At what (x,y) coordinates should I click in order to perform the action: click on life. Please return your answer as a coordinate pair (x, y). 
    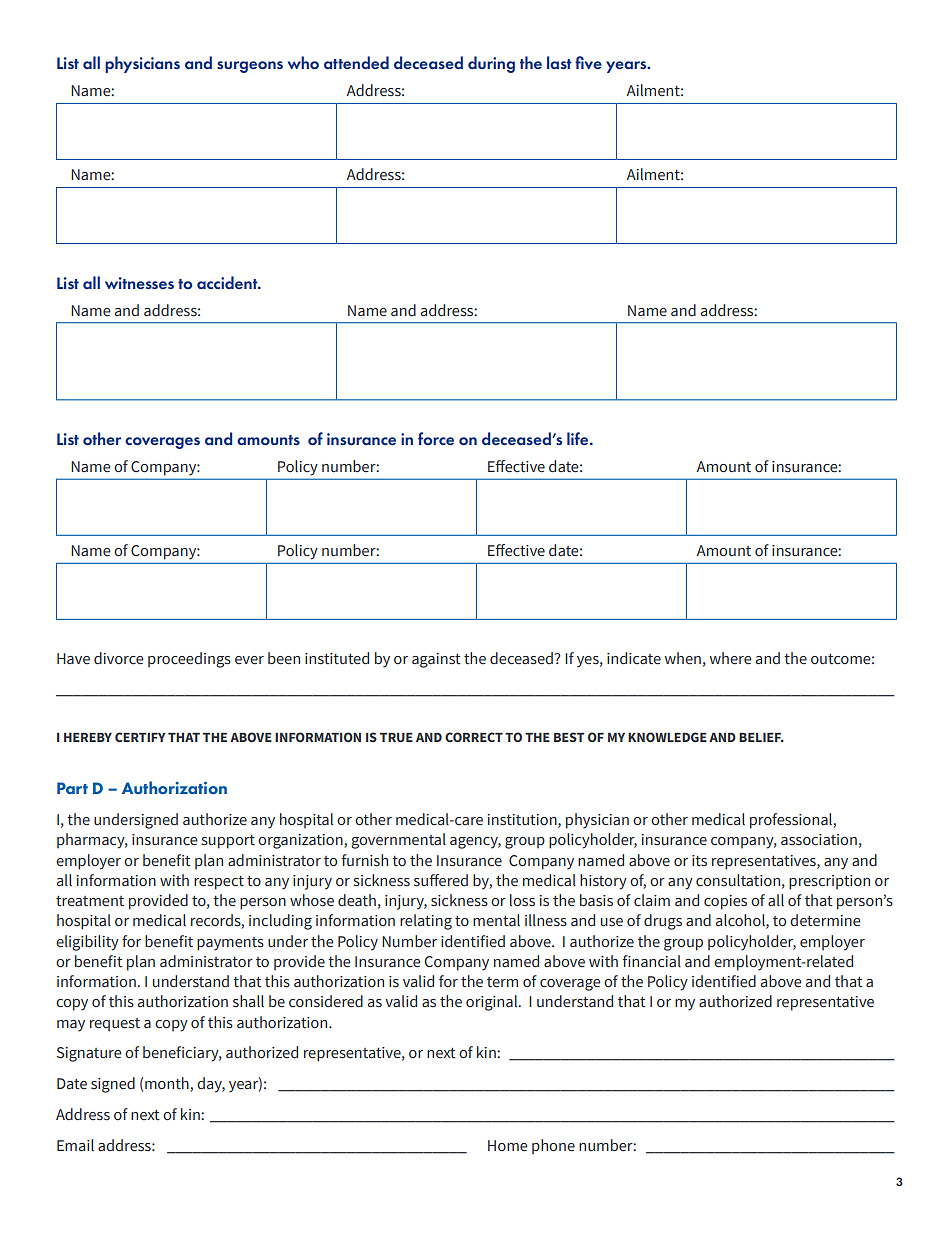
    Looking at the image, I should click on (579, 438).
